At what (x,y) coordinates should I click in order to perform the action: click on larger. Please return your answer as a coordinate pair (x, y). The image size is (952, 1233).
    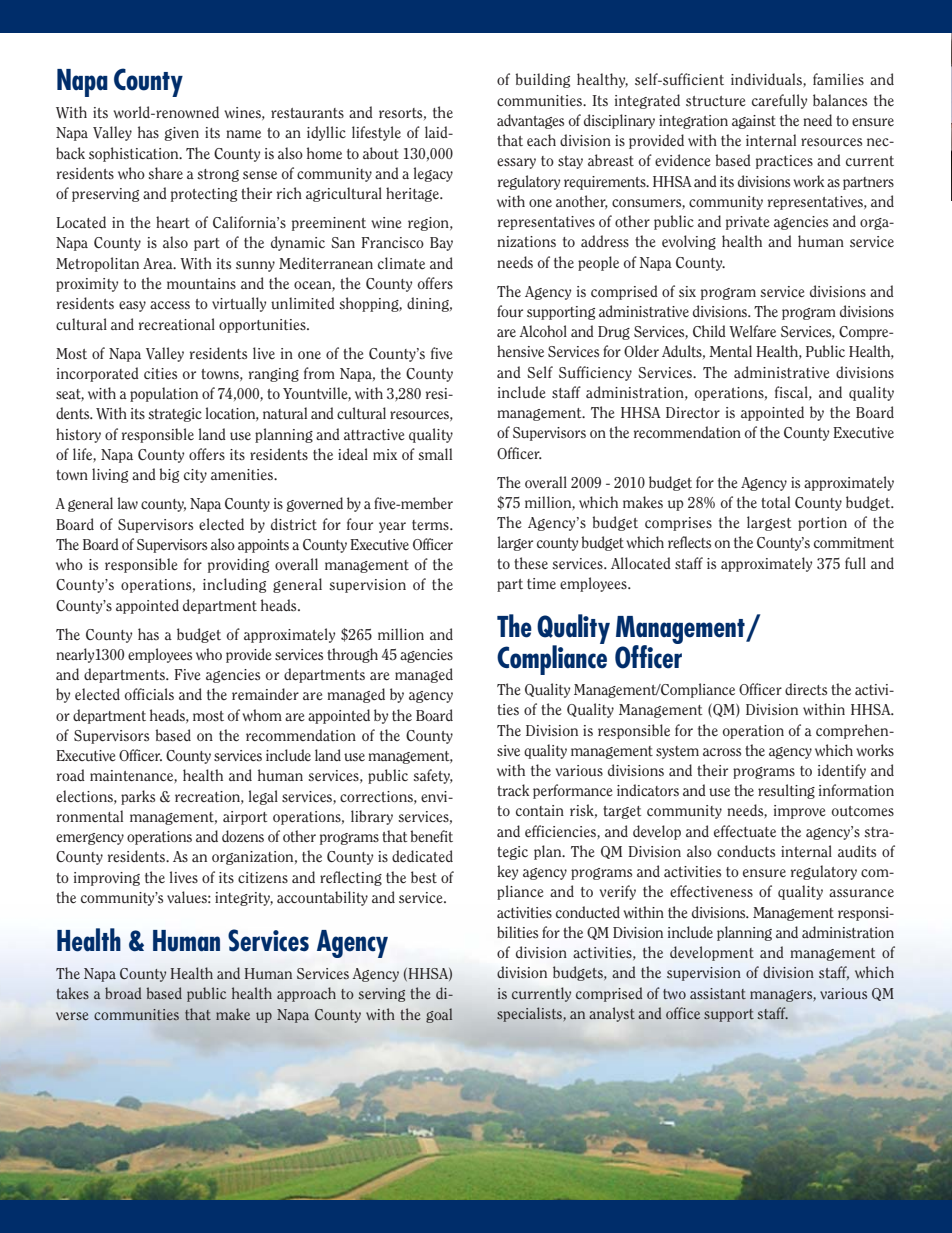
    Looking at the image, I should click on (515, 543).
